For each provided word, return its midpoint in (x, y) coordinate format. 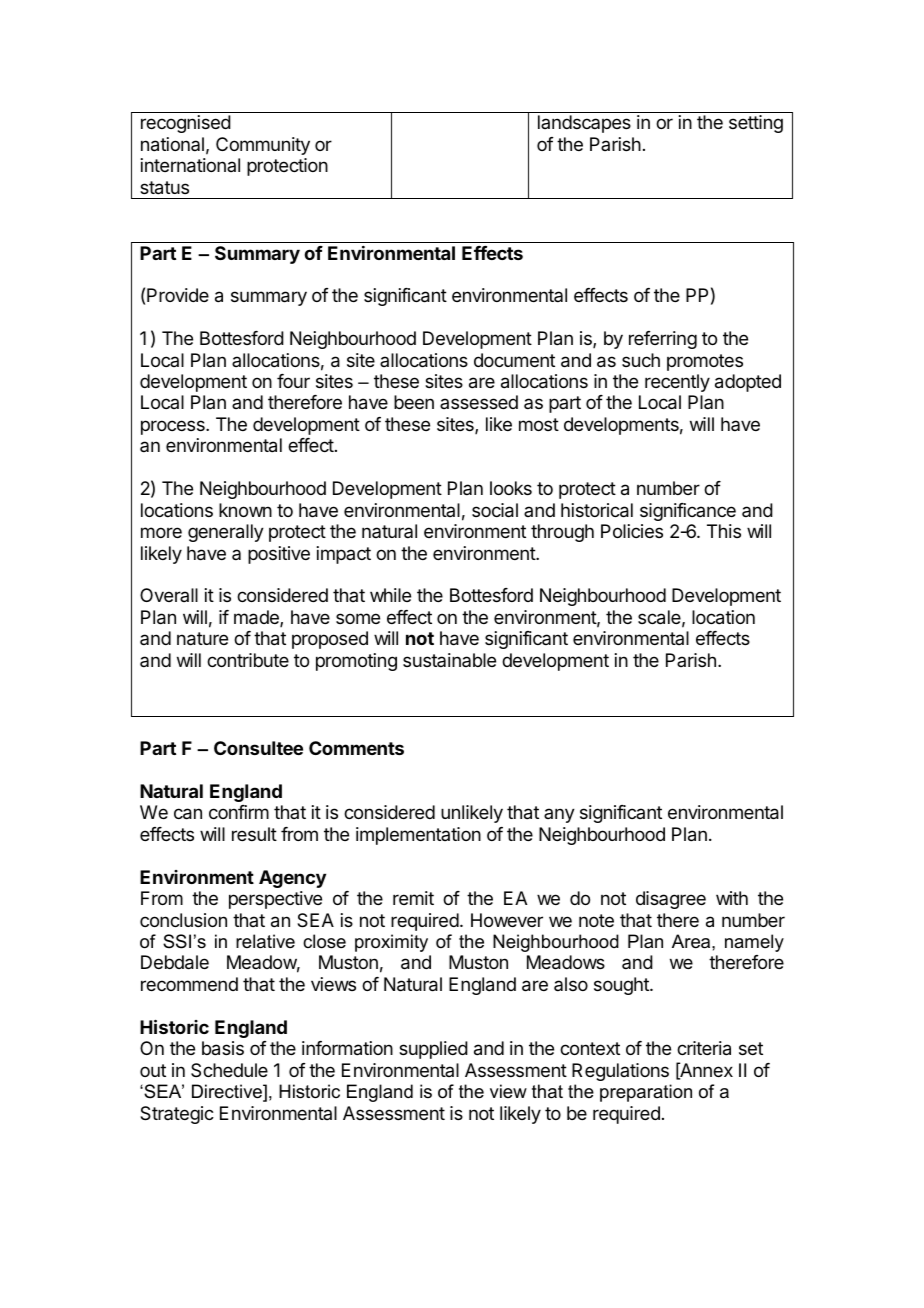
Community (263, 146)
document (514, 360)
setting (756, 124)
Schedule (229, 1070)
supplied (433, 1050)
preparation (646, 1093)
